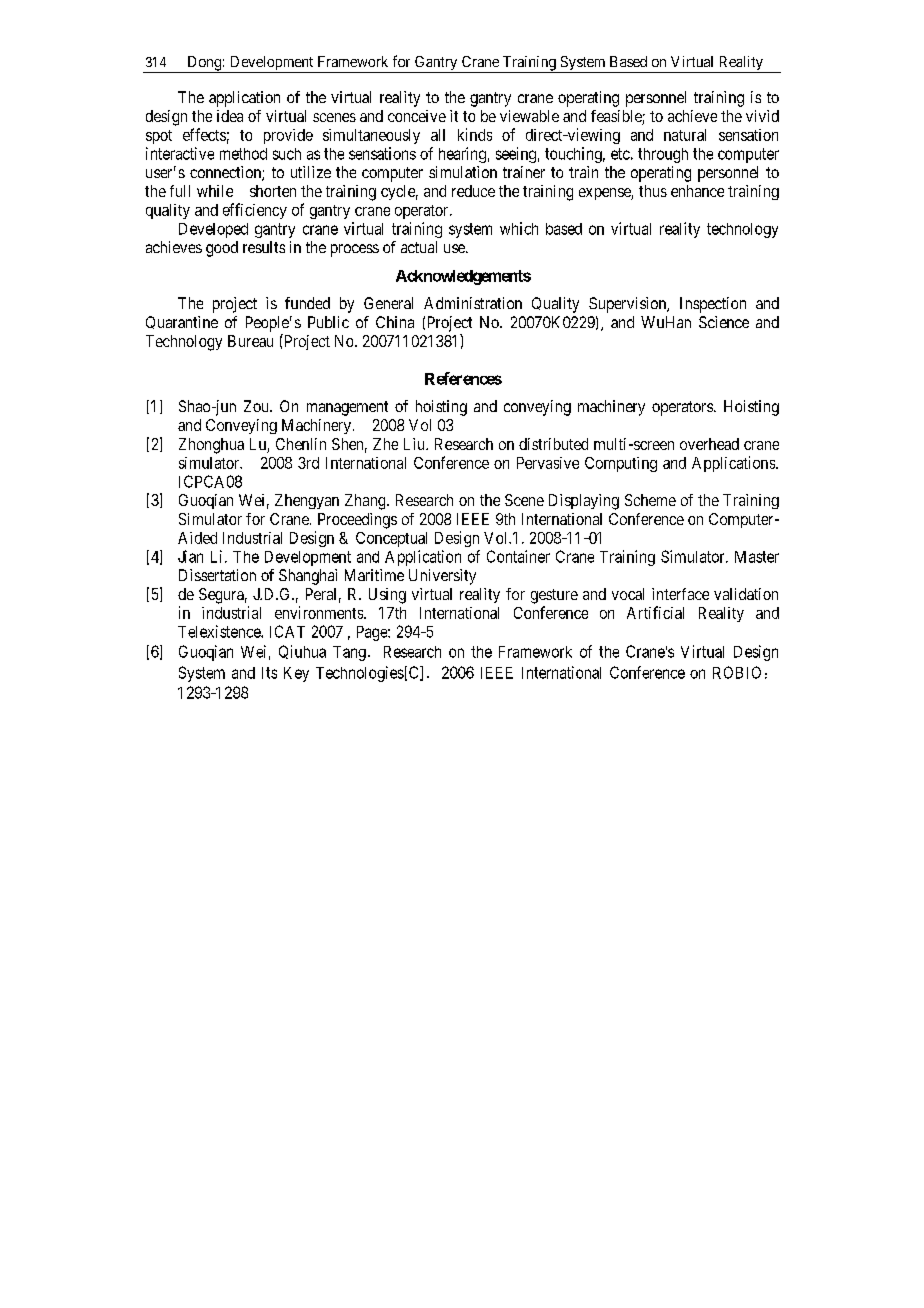 This image has width=924, height=1308. What do you see at coordinates (655, 612) in the image?
I see `Artificial` at bounding box center [655, 612].
